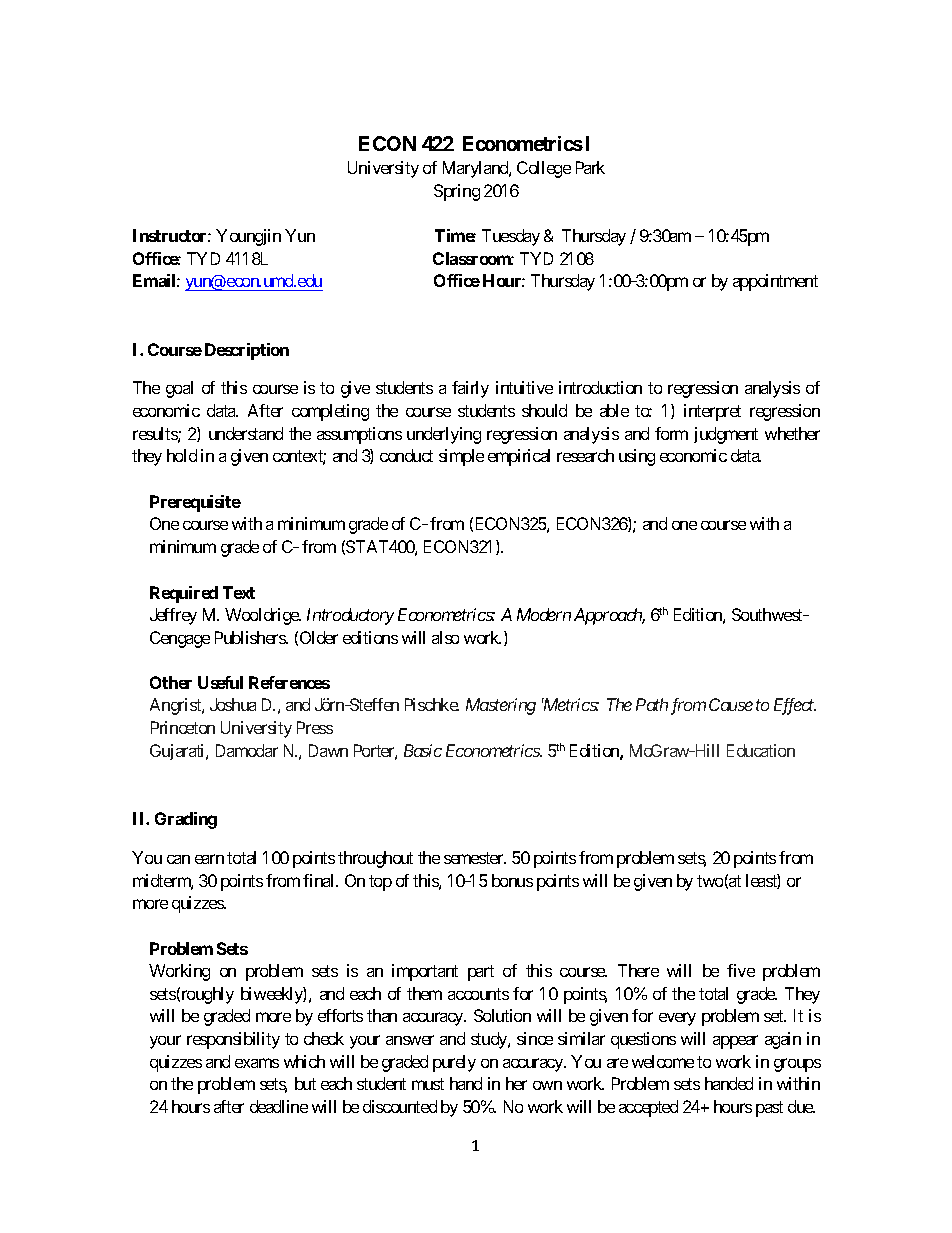  What do you see at coordinates (220, 682) in the image?
I see `Useful` at bounding box center [220, 682].
